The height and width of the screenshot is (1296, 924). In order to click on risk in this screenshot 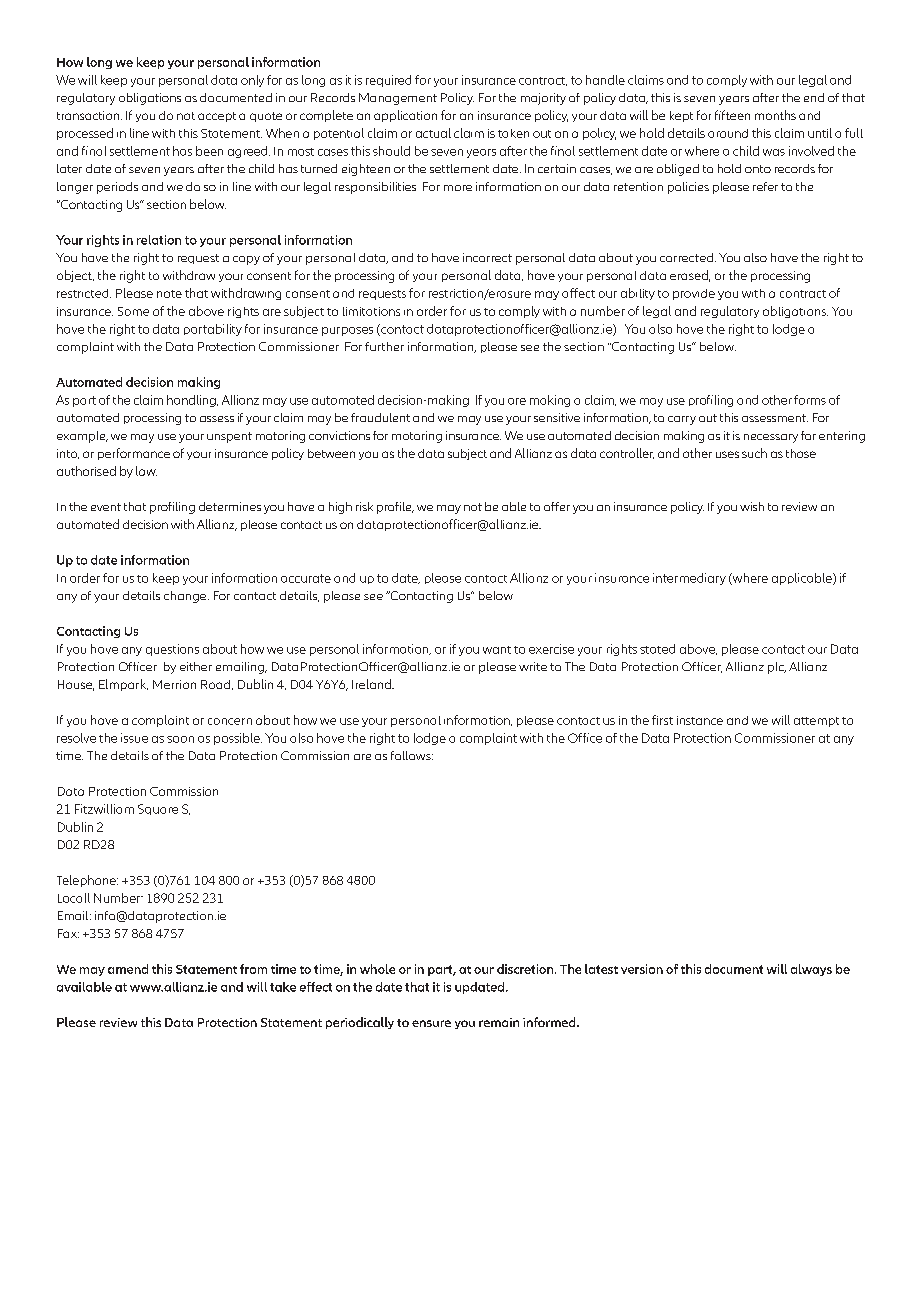, I will do `click(364, 506)`.
